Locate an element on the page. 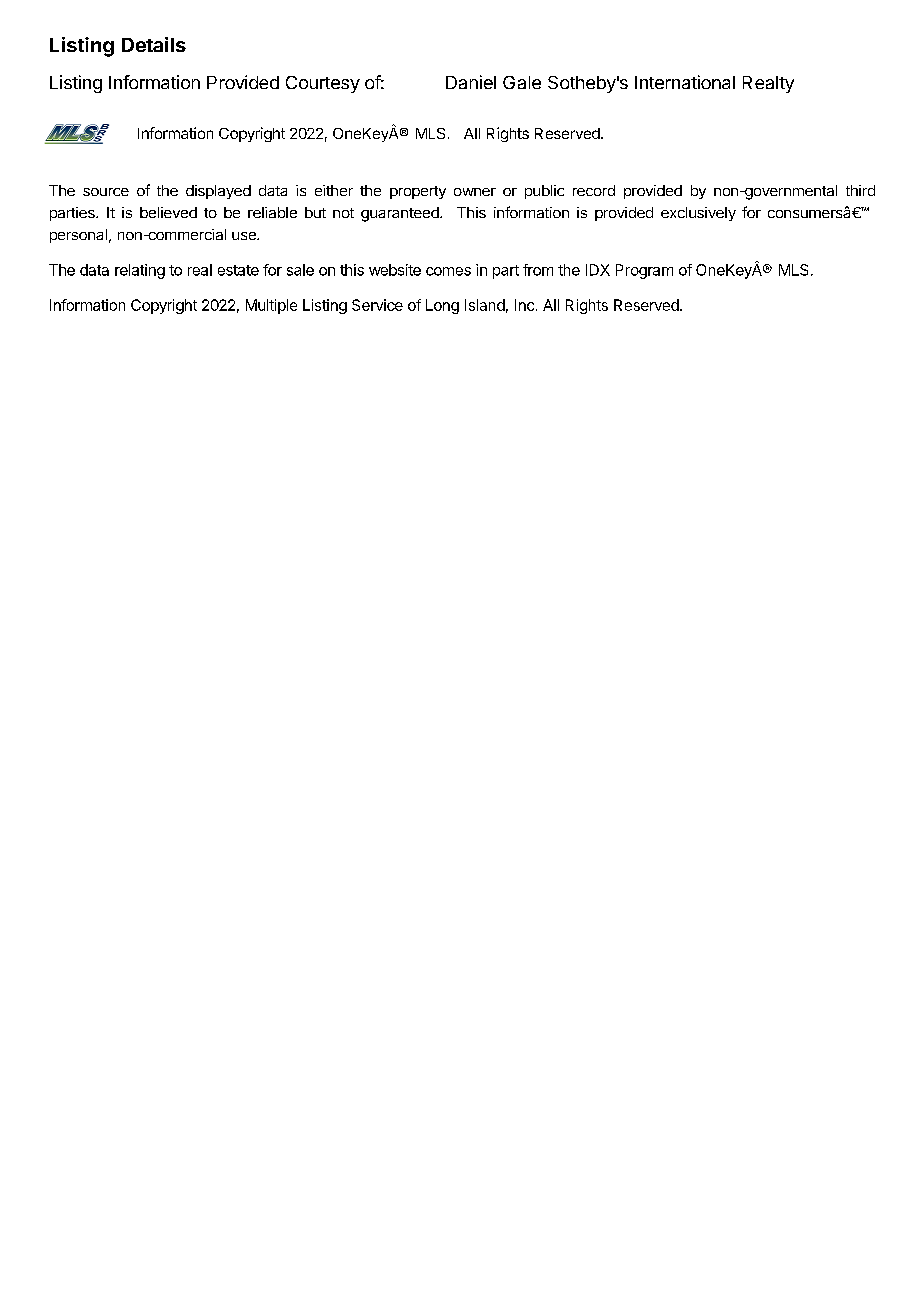 The height and width of the image is (1308, 924). Details is located at coordinates (154, 44).
